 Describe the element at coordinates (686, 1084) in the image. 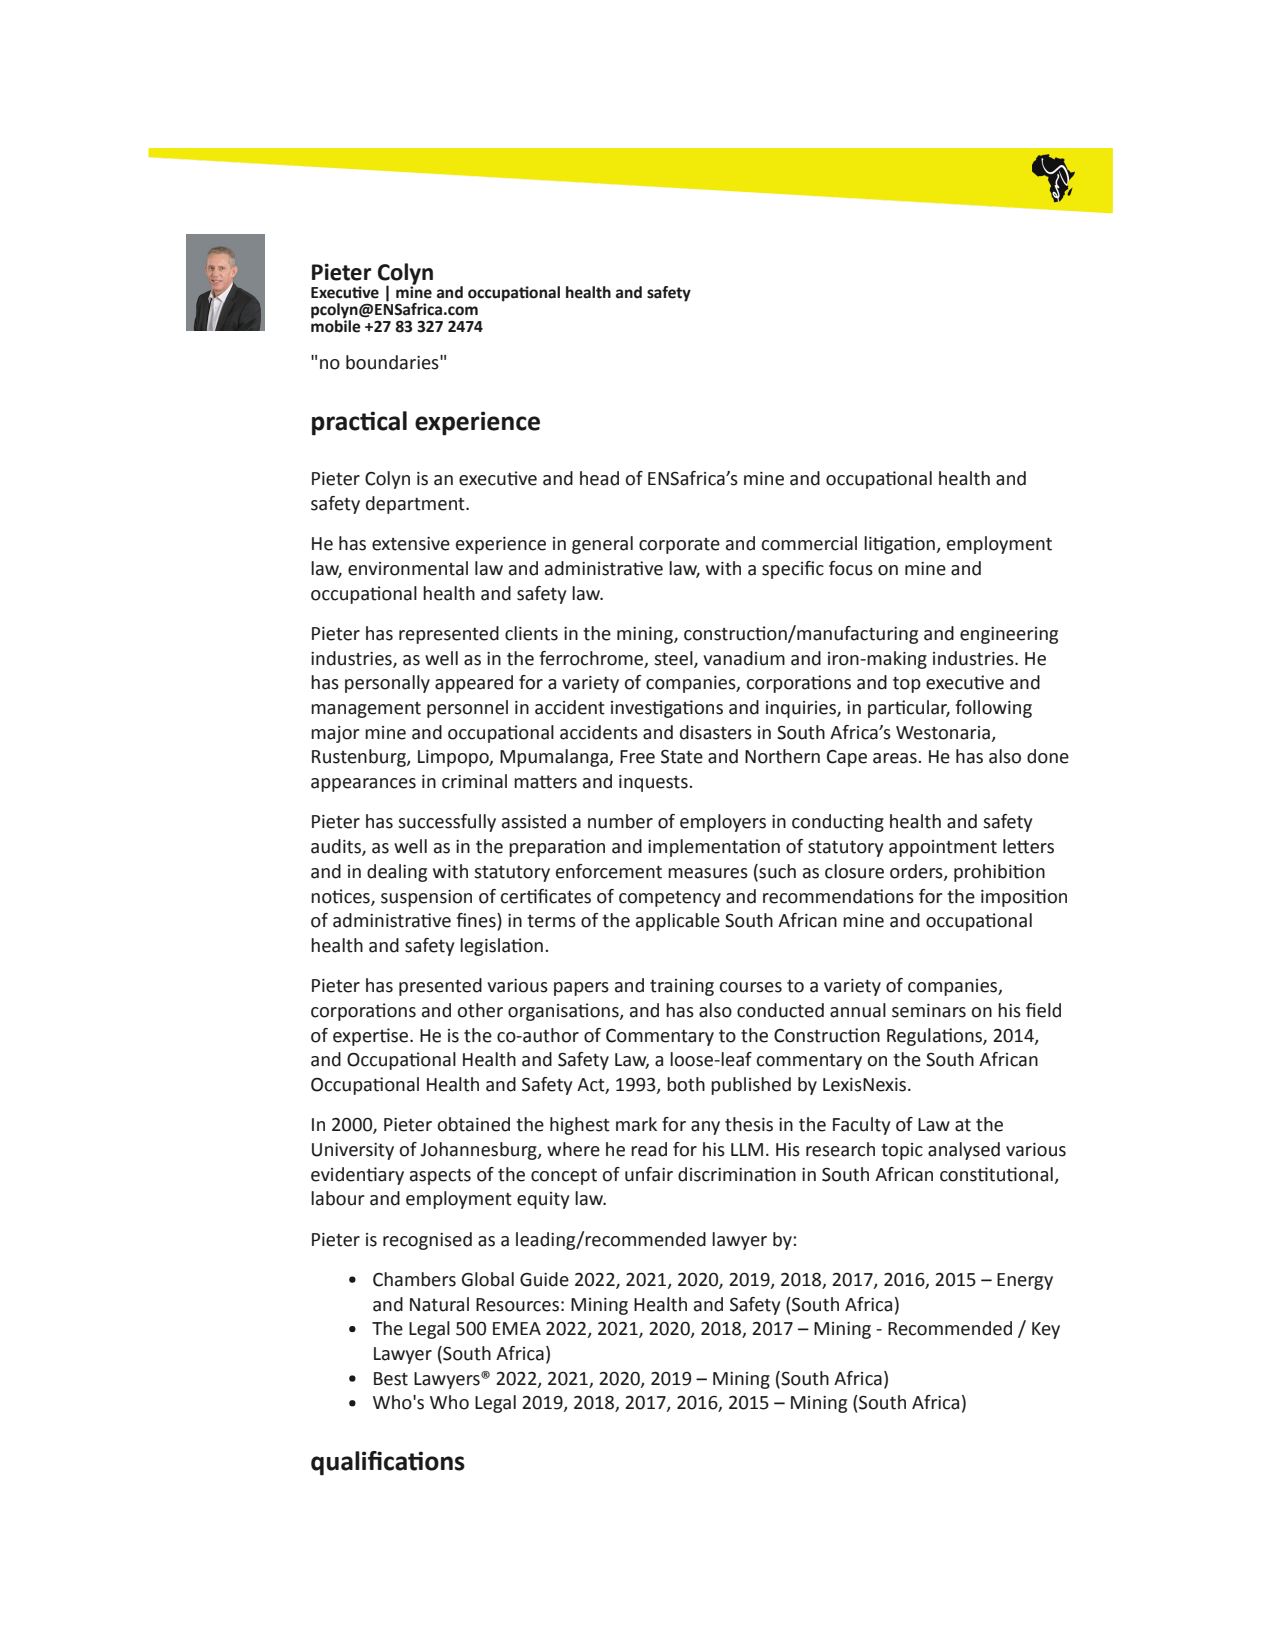

I see `both` at that location.
